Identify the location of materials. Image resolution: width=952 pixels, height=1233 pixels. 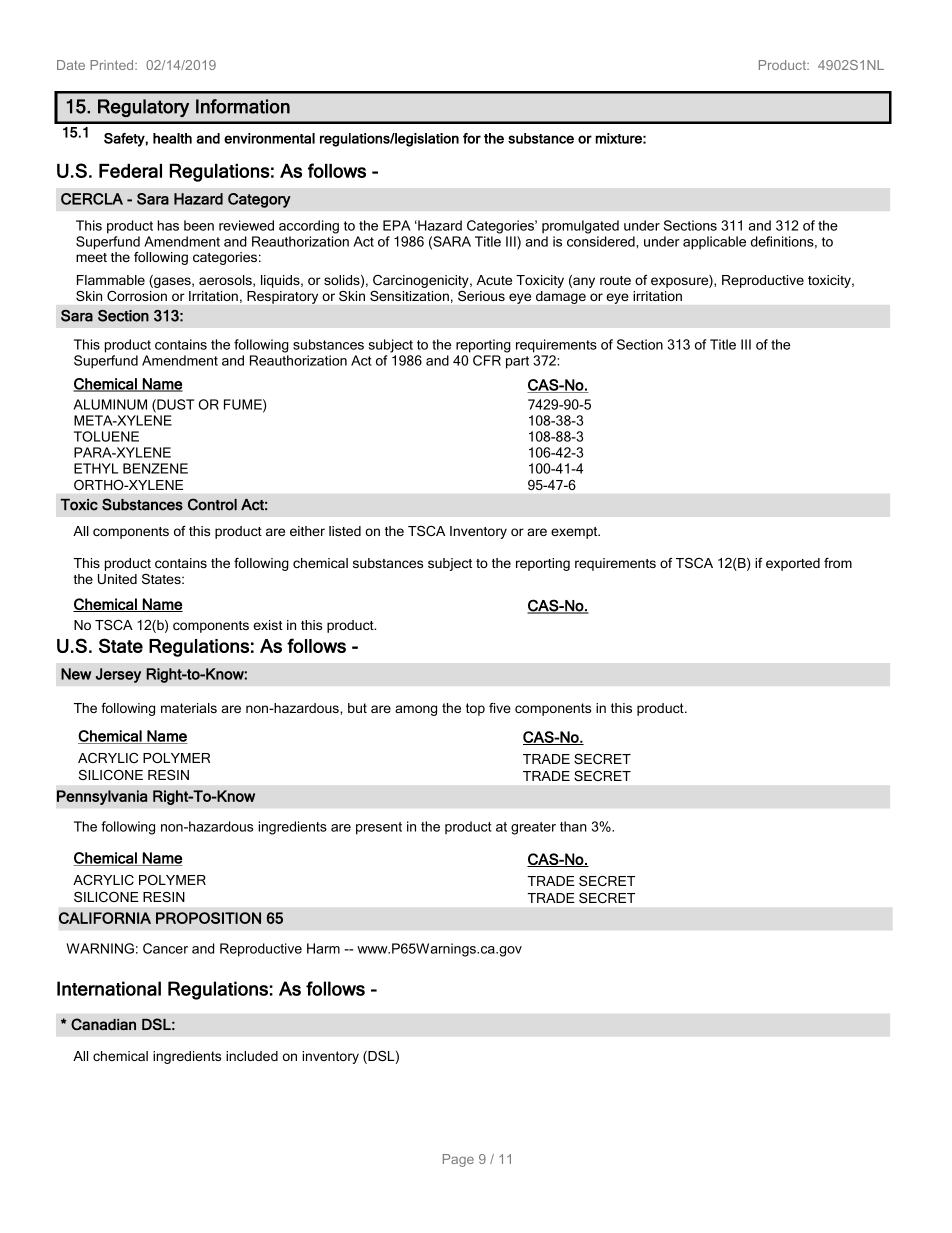
(189, 708).
